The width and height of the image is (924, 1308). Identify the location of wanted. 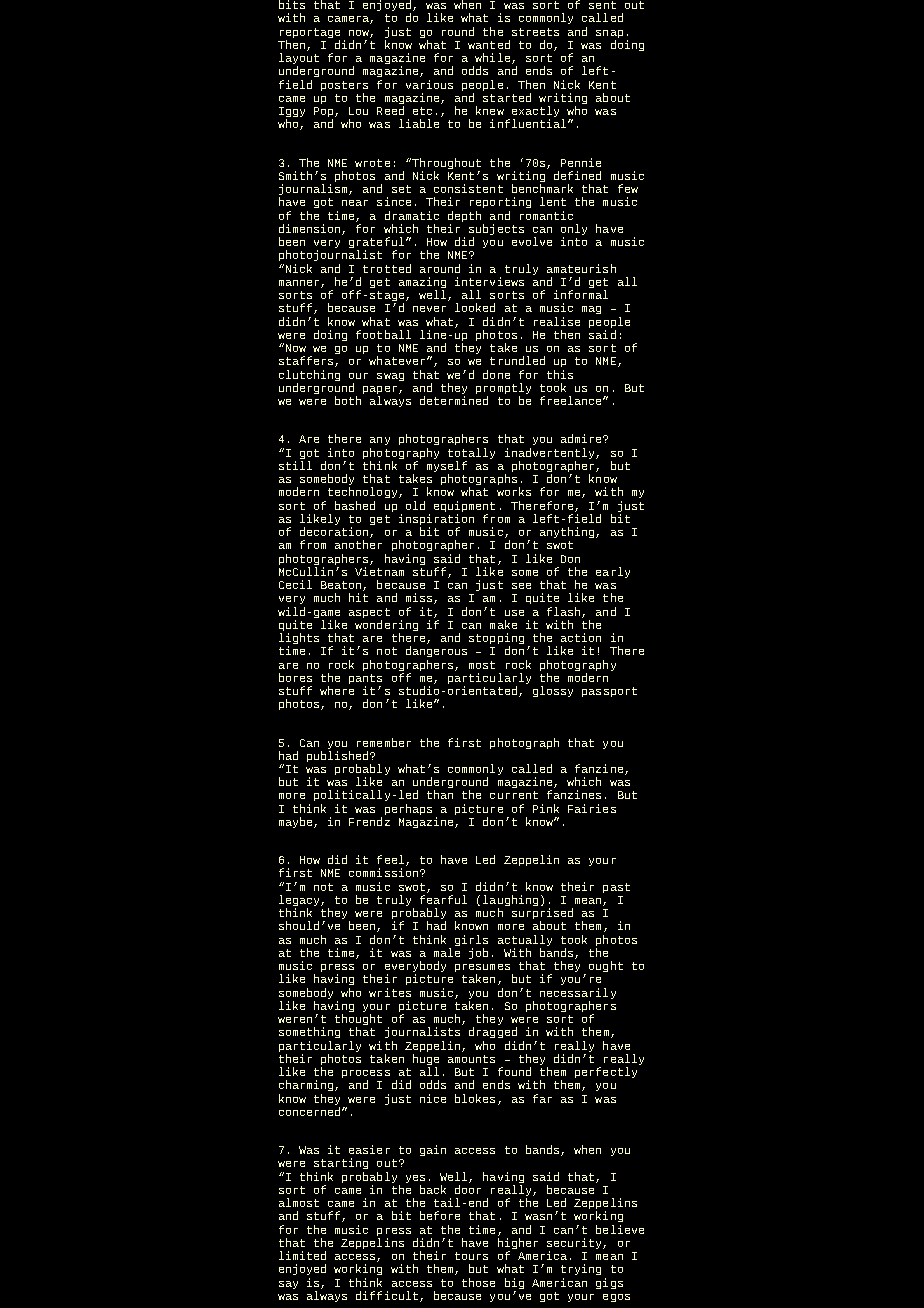
(489, 44).
